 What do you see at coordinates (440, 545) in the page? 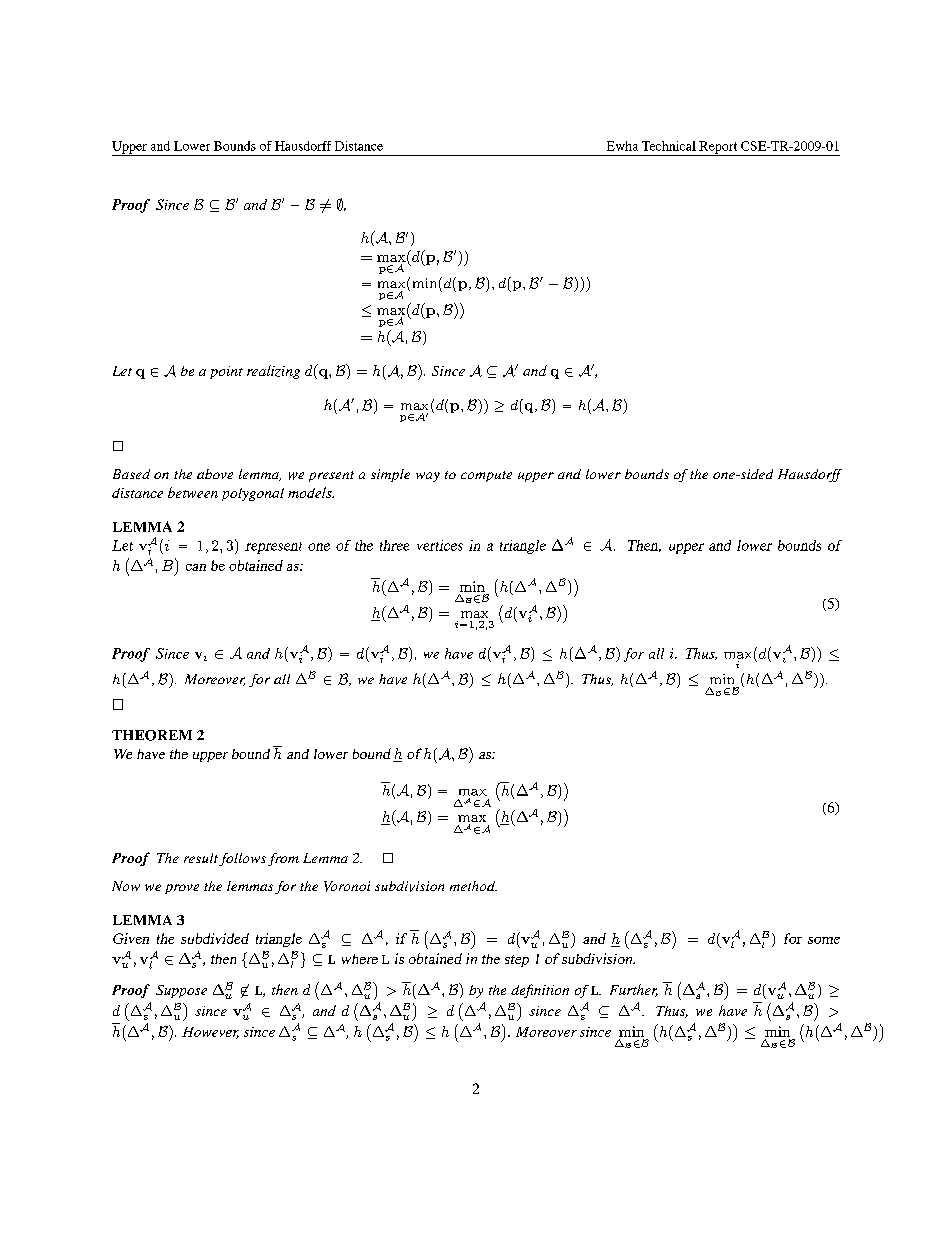
I see `vertices` at bounding box center [440, 545].
